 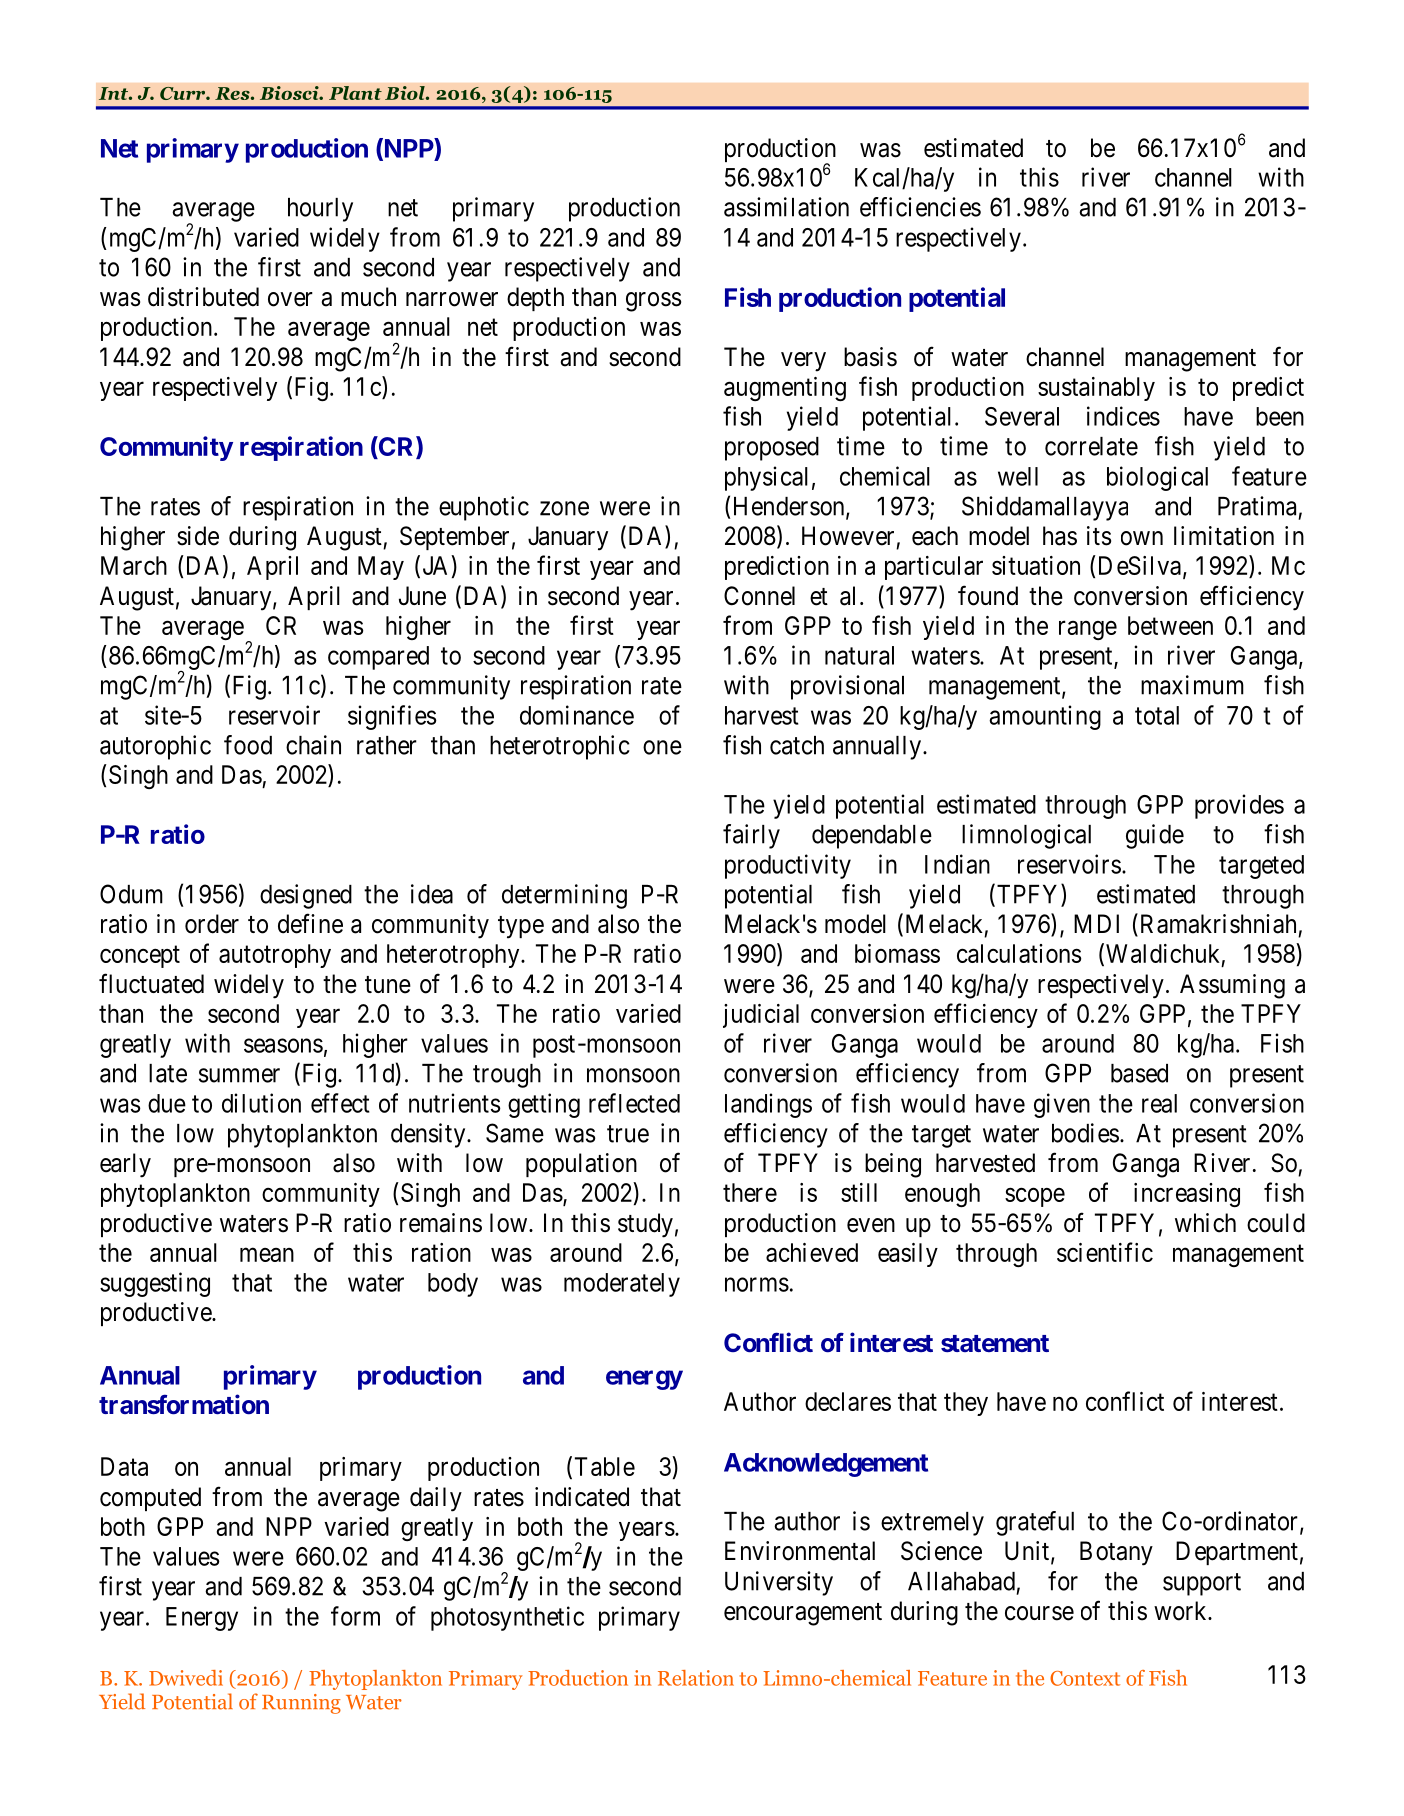 What do you see at coordinates (788, 866) in the screenshot?
I see `productivity` at bounding box center [788, 866].
